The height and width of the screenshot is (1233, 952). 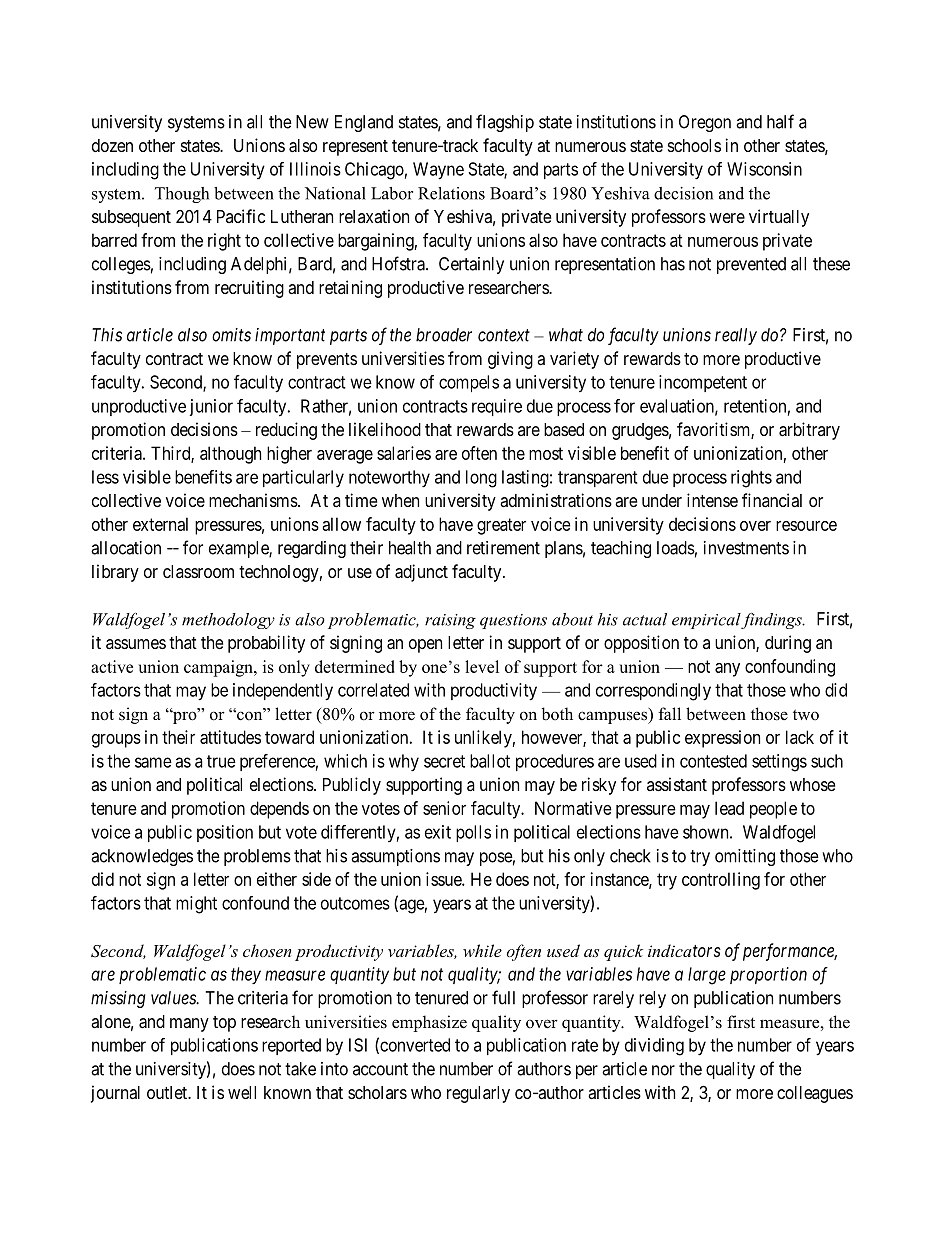 I want to click on Wisconsin, so click(x=764, y=169).
